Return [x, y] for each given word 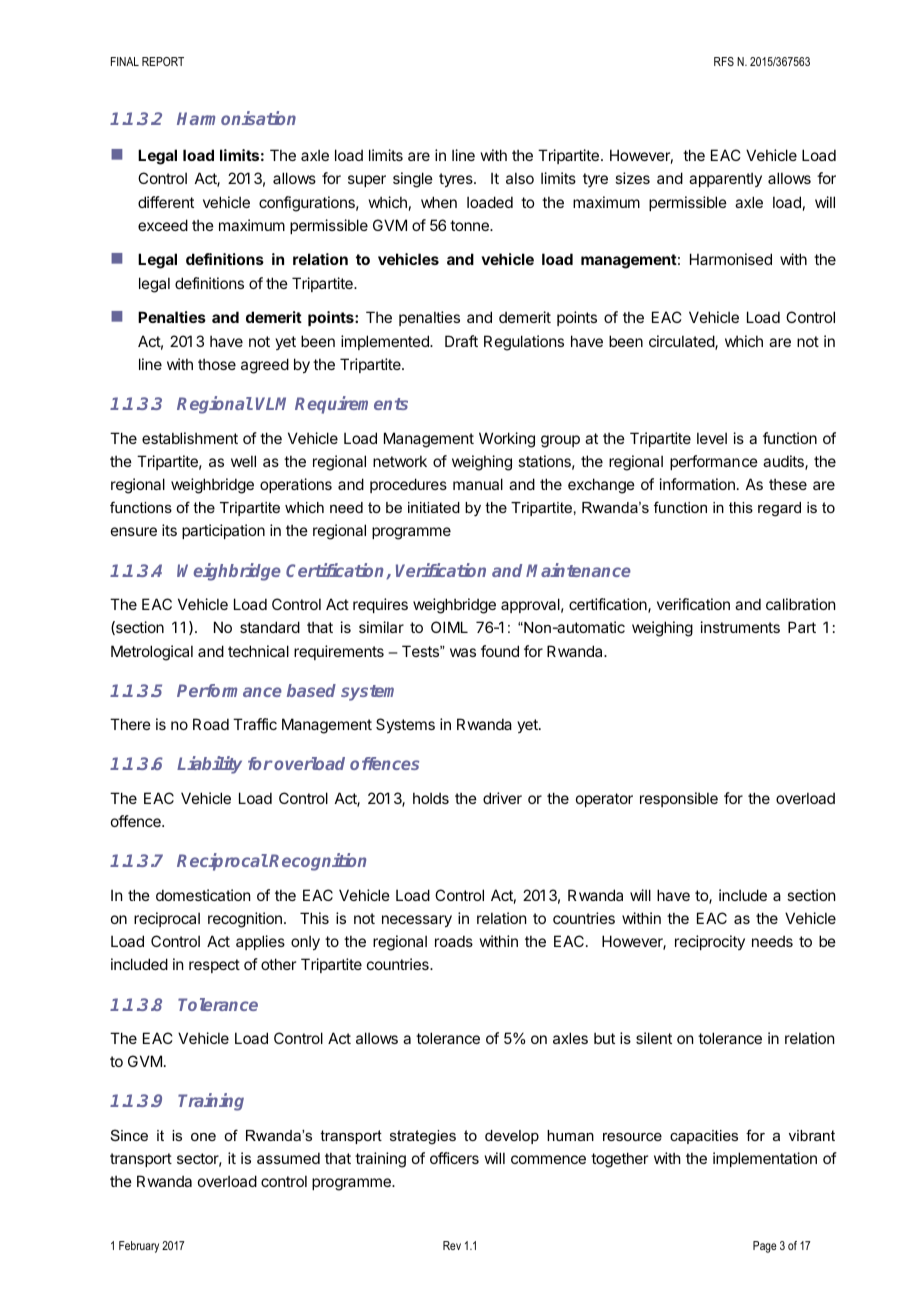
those [217, 364]
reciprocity [710, 942]
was [463, 652]
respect [214, 966]
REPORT [163, 61]
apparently [725, 179]
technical [258, 651]
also [520, 178]
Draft [461, 341]
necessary [417, 921]
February [139, 1247]
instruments [740, 627]
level [712, 438]
